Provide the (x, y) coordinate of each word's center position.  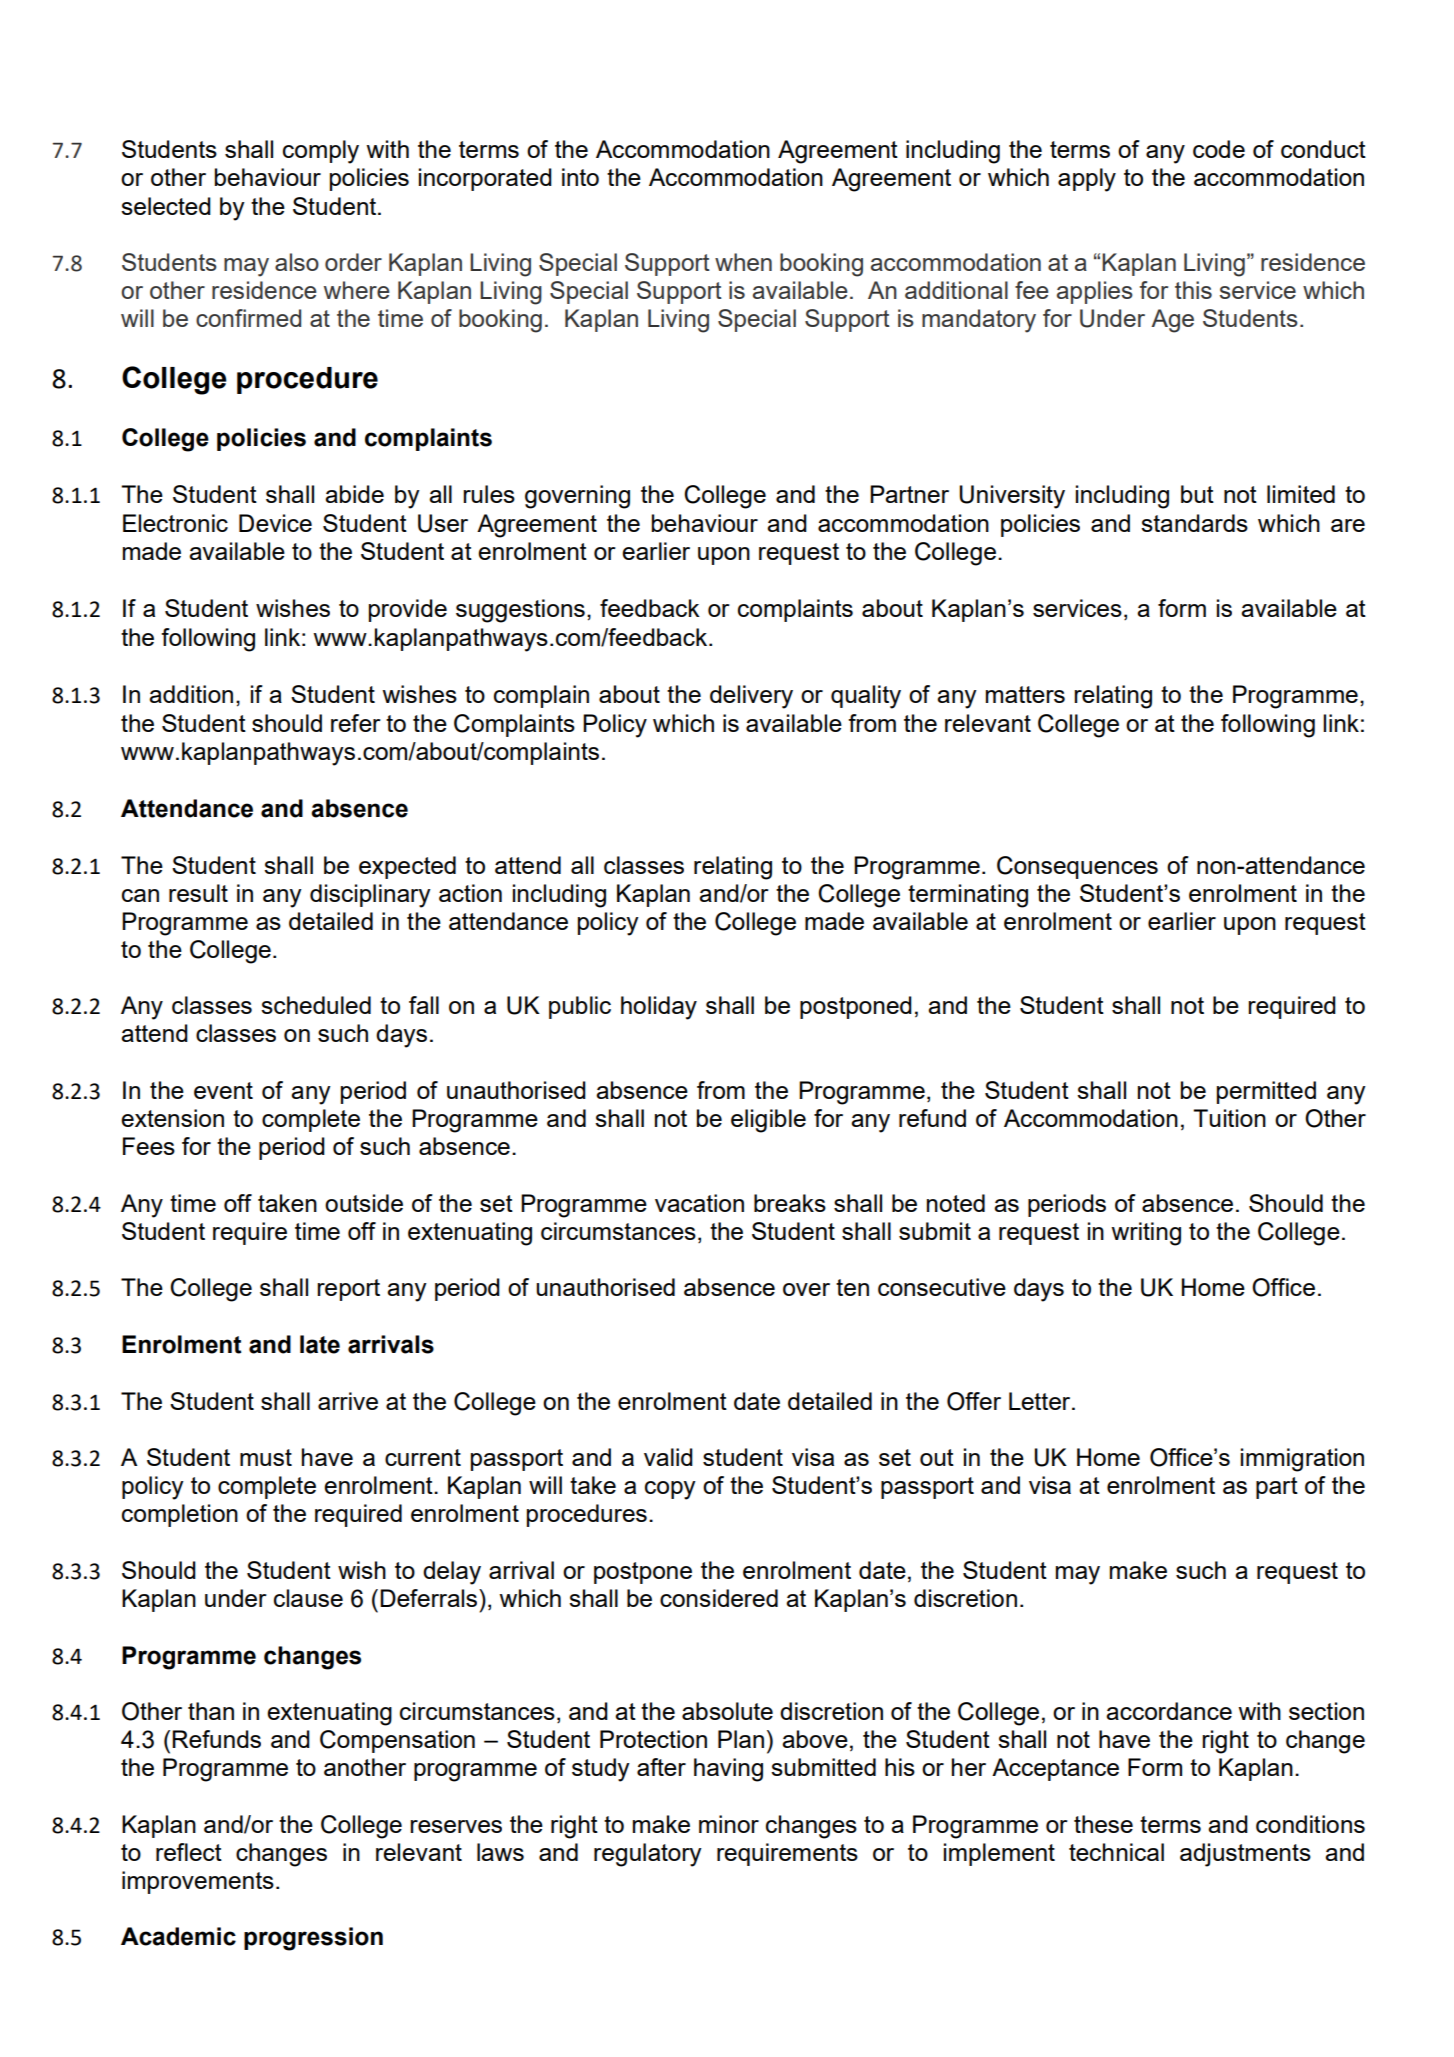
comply (321, 152)
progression (313, 1939)
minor (729, 1824)
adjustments (1245, 1855)
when (743, 262)
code (1219, 149)
